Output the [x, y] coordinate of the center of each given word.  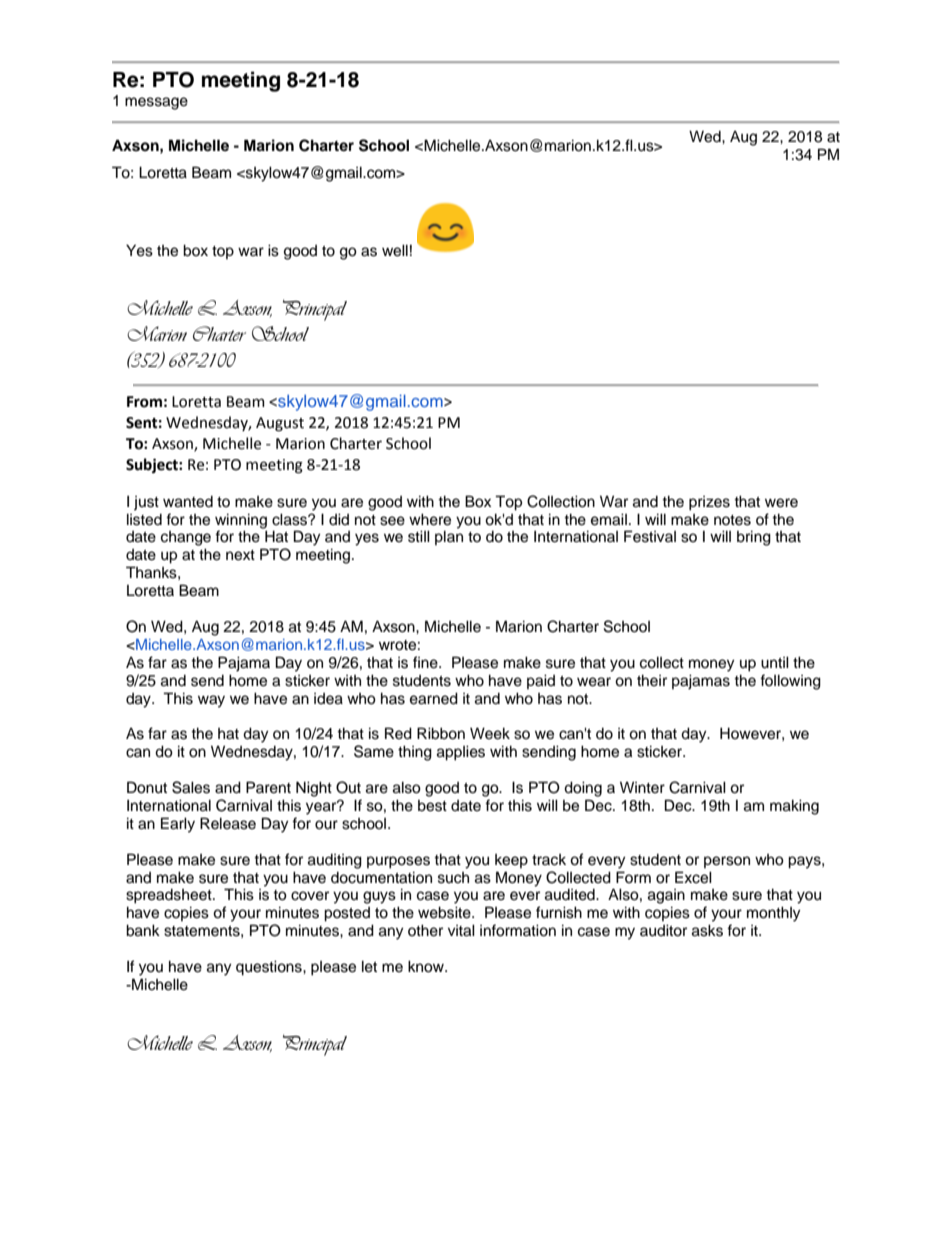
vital [461, 930]
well [395, 250]
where [430, 519]
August [280, 424]
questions [270, 968]
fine [426, 662]
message [156, 103]
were [781, 503]
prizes [709, 503]
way [211, 701]
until [775, 662]
